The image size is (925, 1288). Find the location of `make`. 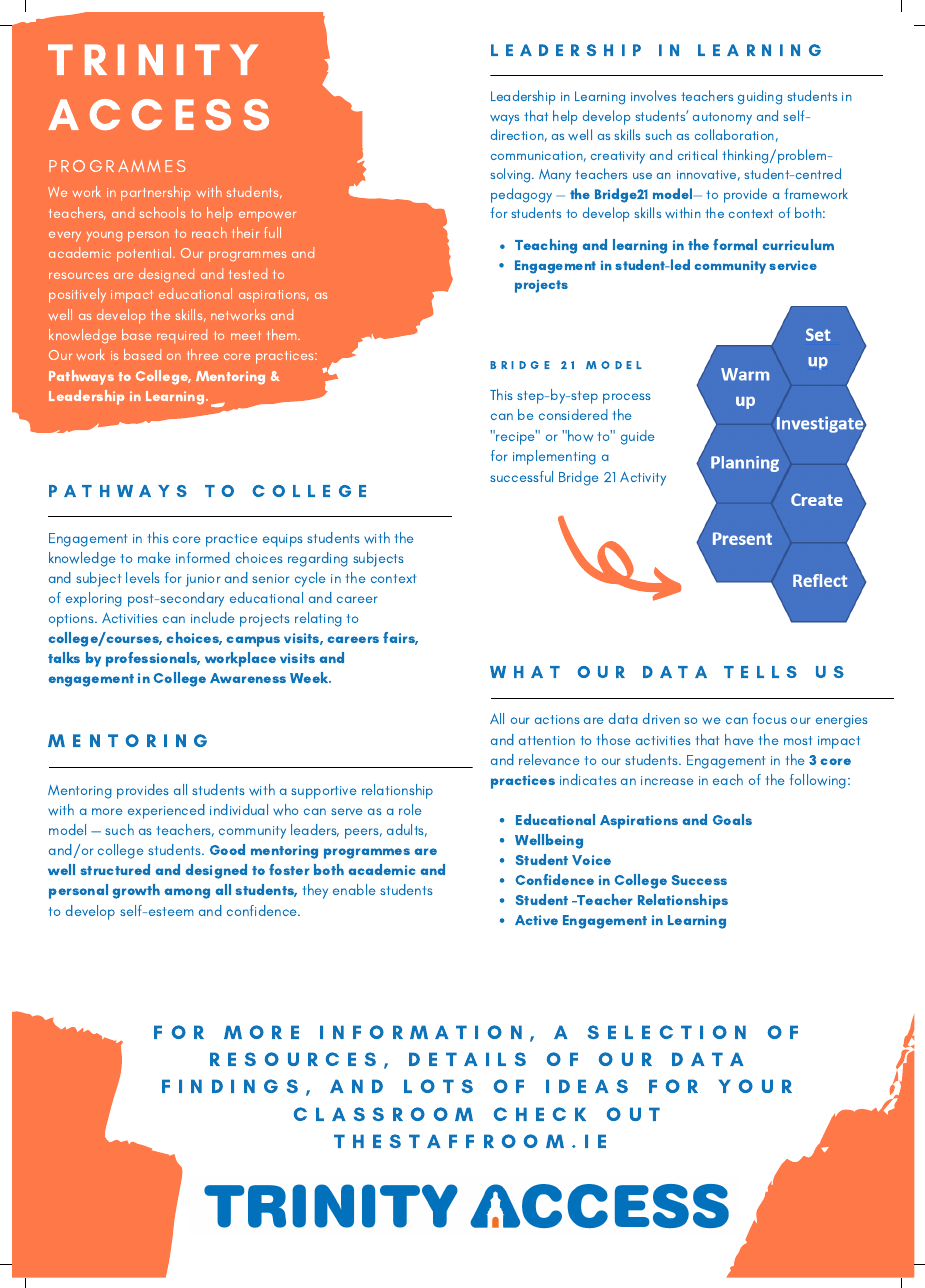

make is located at coordinates (154, 557).
